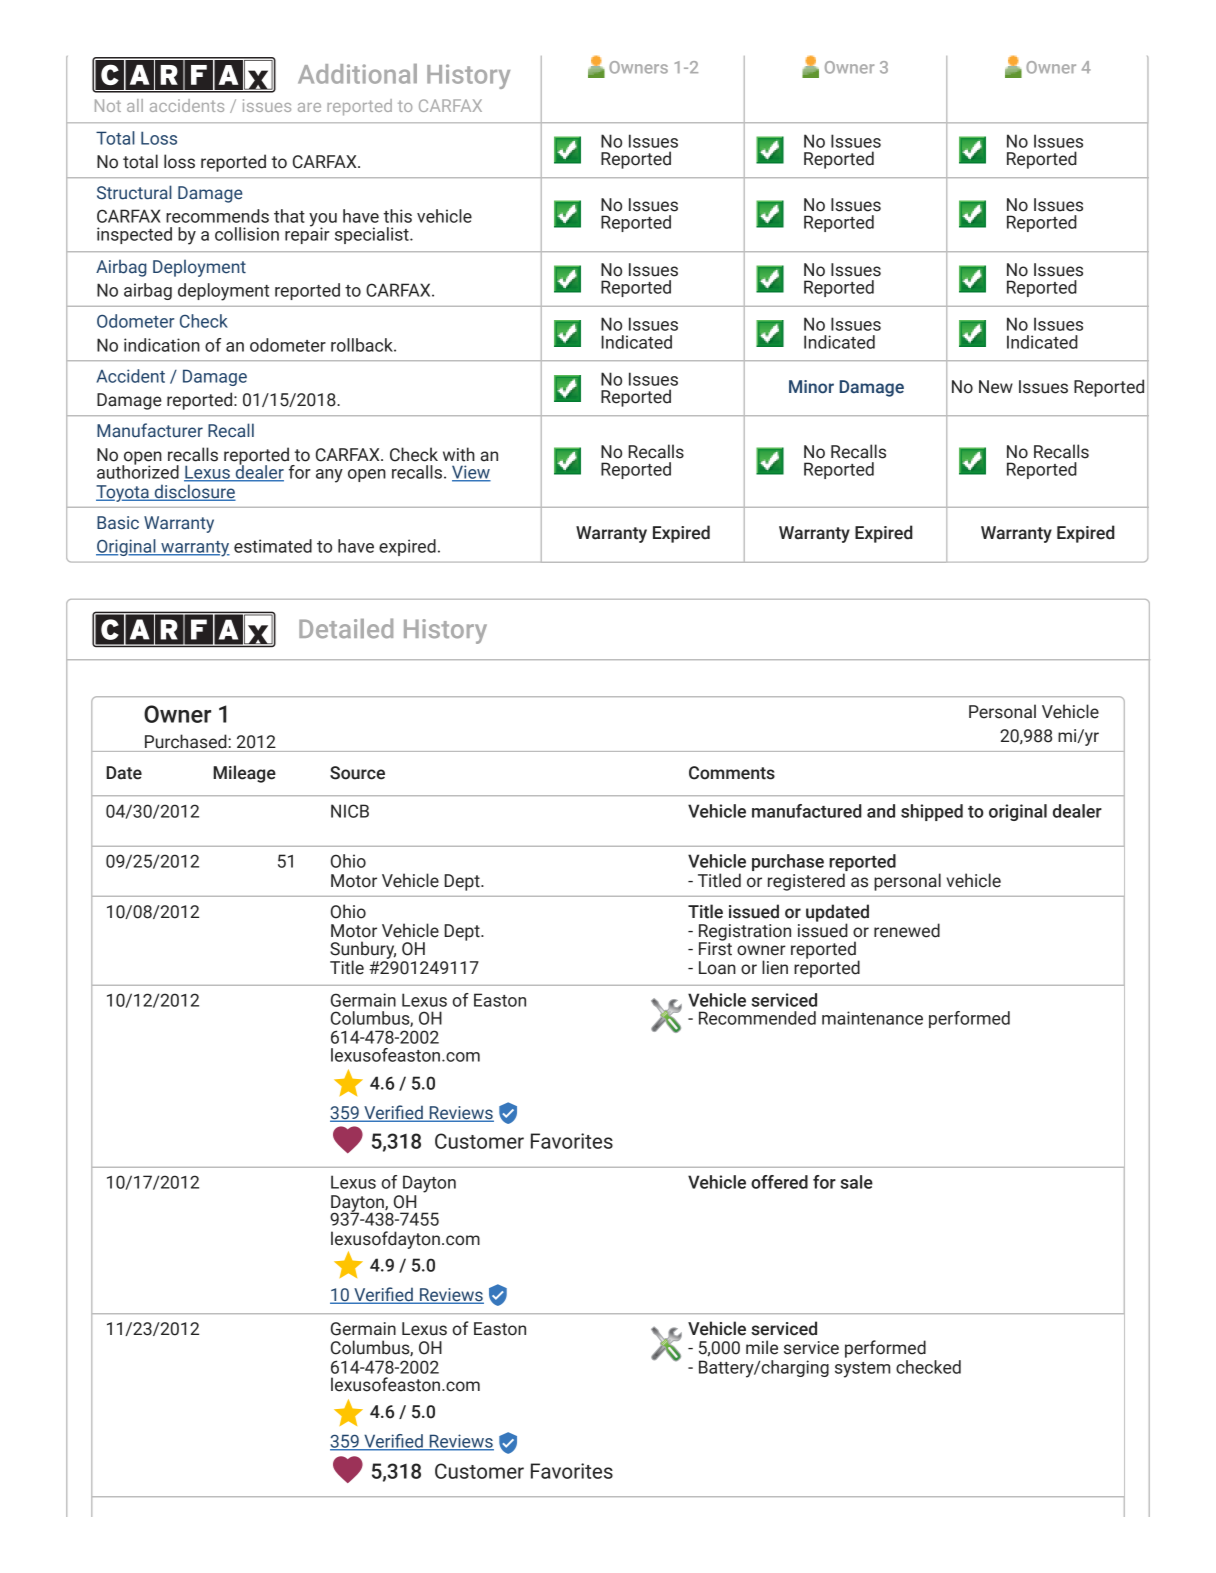 The image size is (1216, 1573). Describe the element at coordinates (806, 882) in the page. I see `registered` at that location.
